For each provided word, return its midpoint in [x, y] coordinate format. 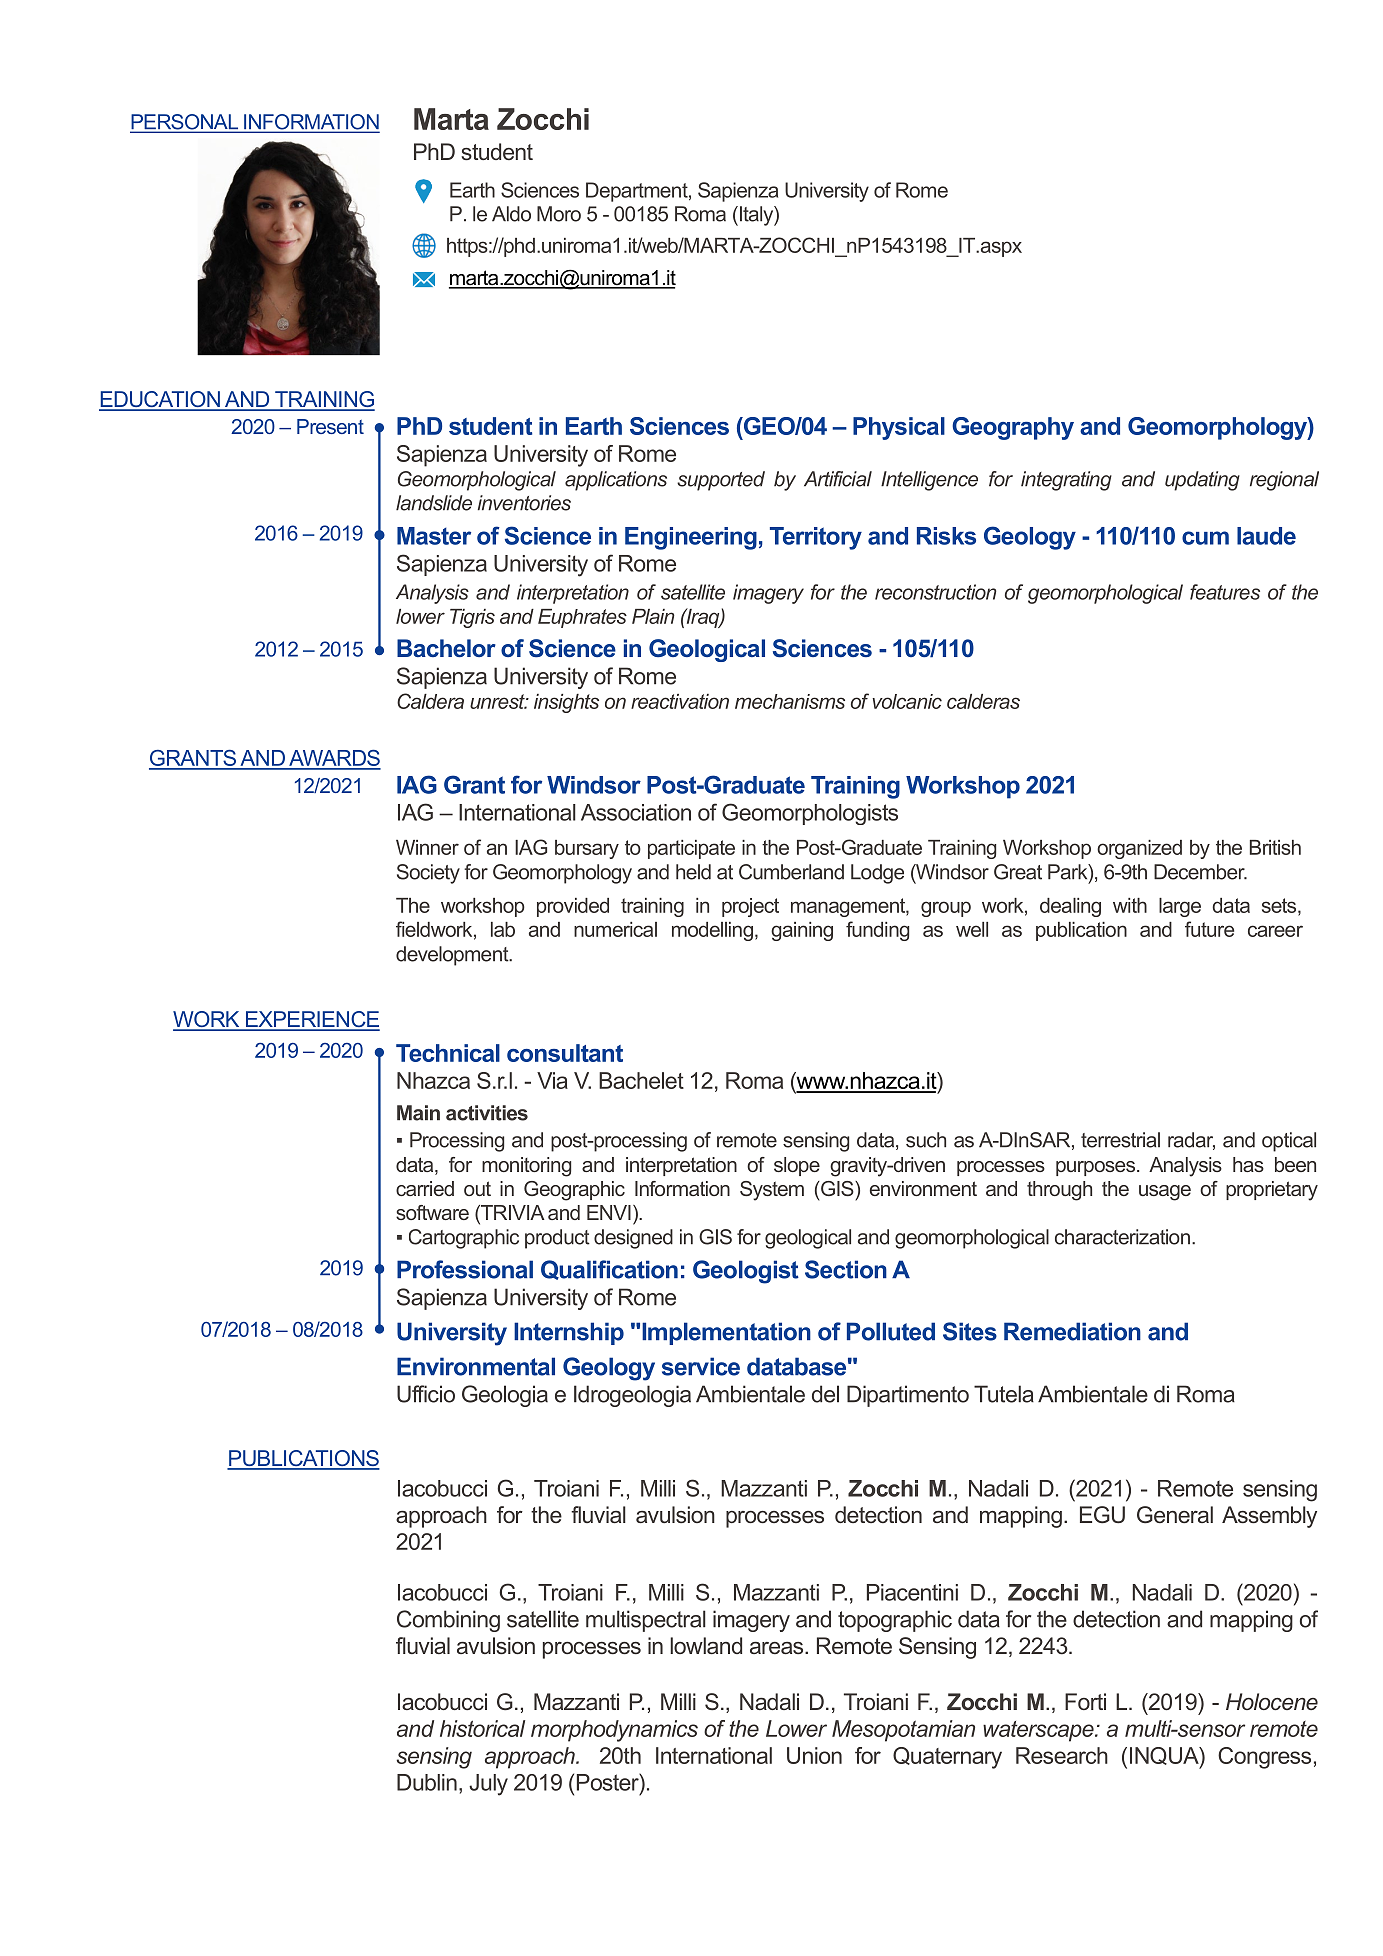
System [772, 1191]
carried [425, 1188]
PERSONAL [185, 123]
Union [814, 1755]
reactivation [680, 701]
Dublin [427, 1782]
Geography [1013, 428]
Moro [559, 214]
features [1225, 592]
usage [1165, 1193]
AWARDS [334, 759]
